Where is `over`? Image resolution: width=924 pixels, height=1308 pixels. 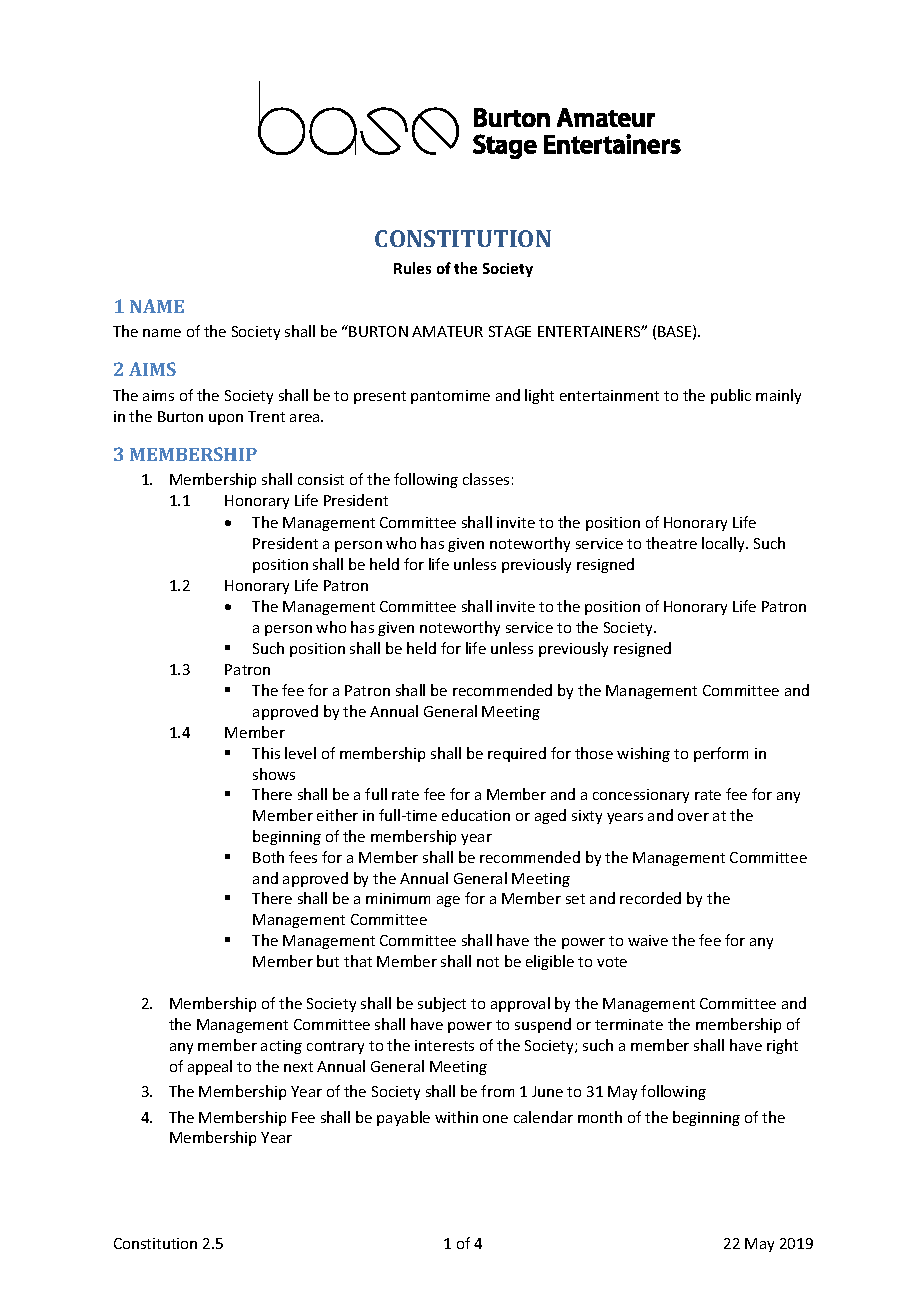
over is located at coordinates (693, 817).
